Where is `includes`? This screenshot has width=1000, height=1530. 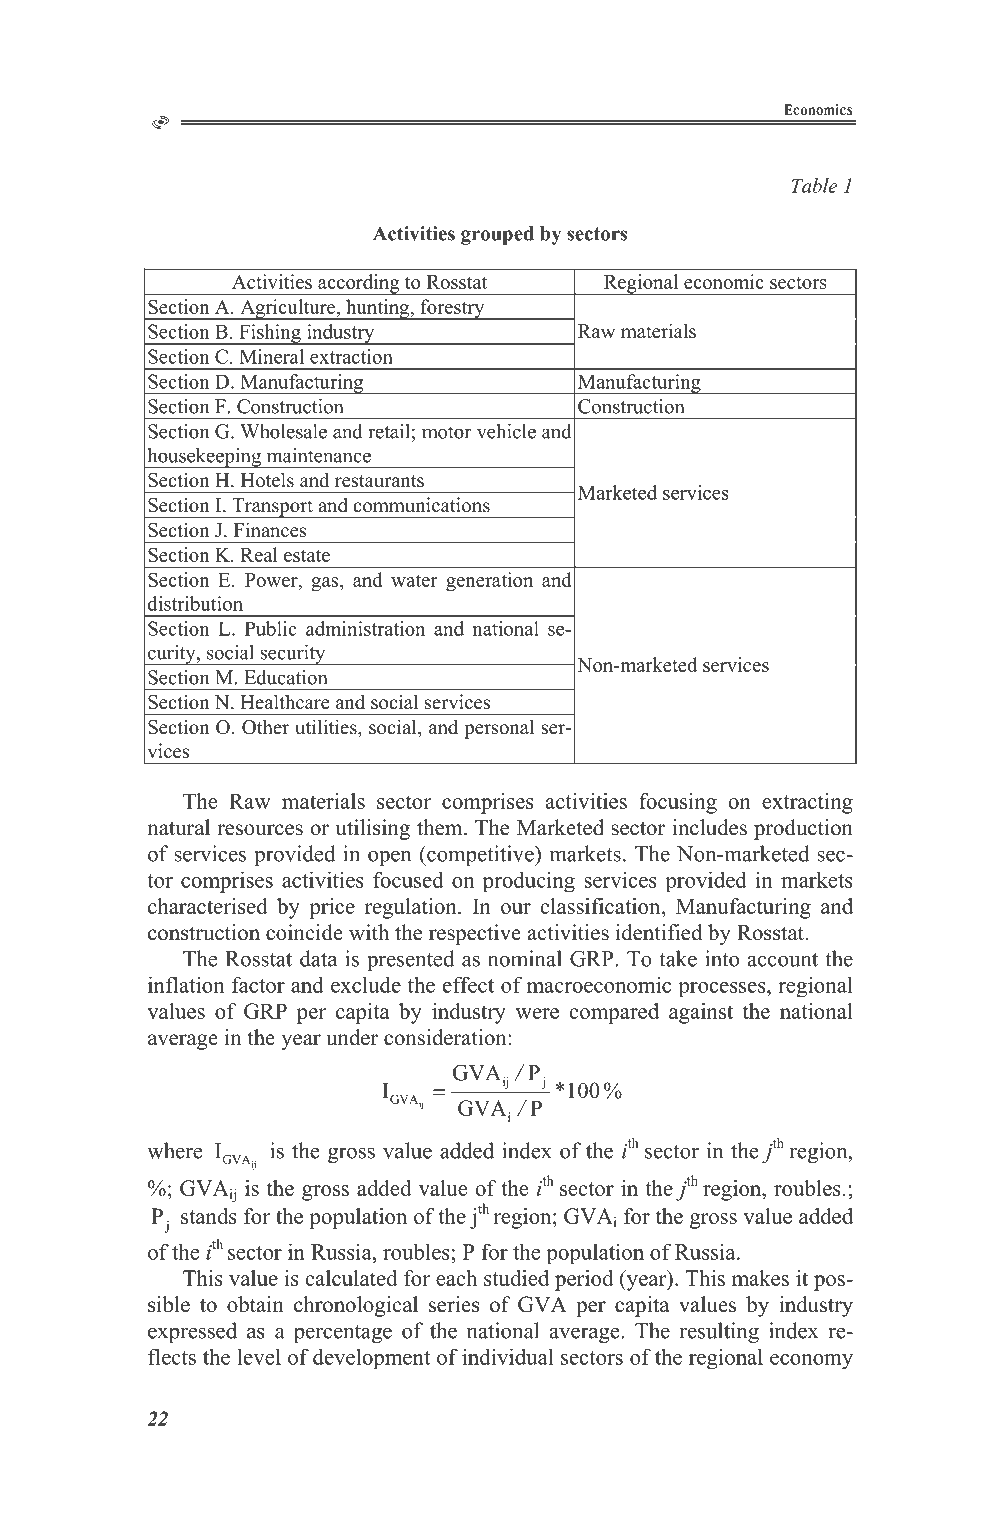 includes is located at coordinates (709, 827).
